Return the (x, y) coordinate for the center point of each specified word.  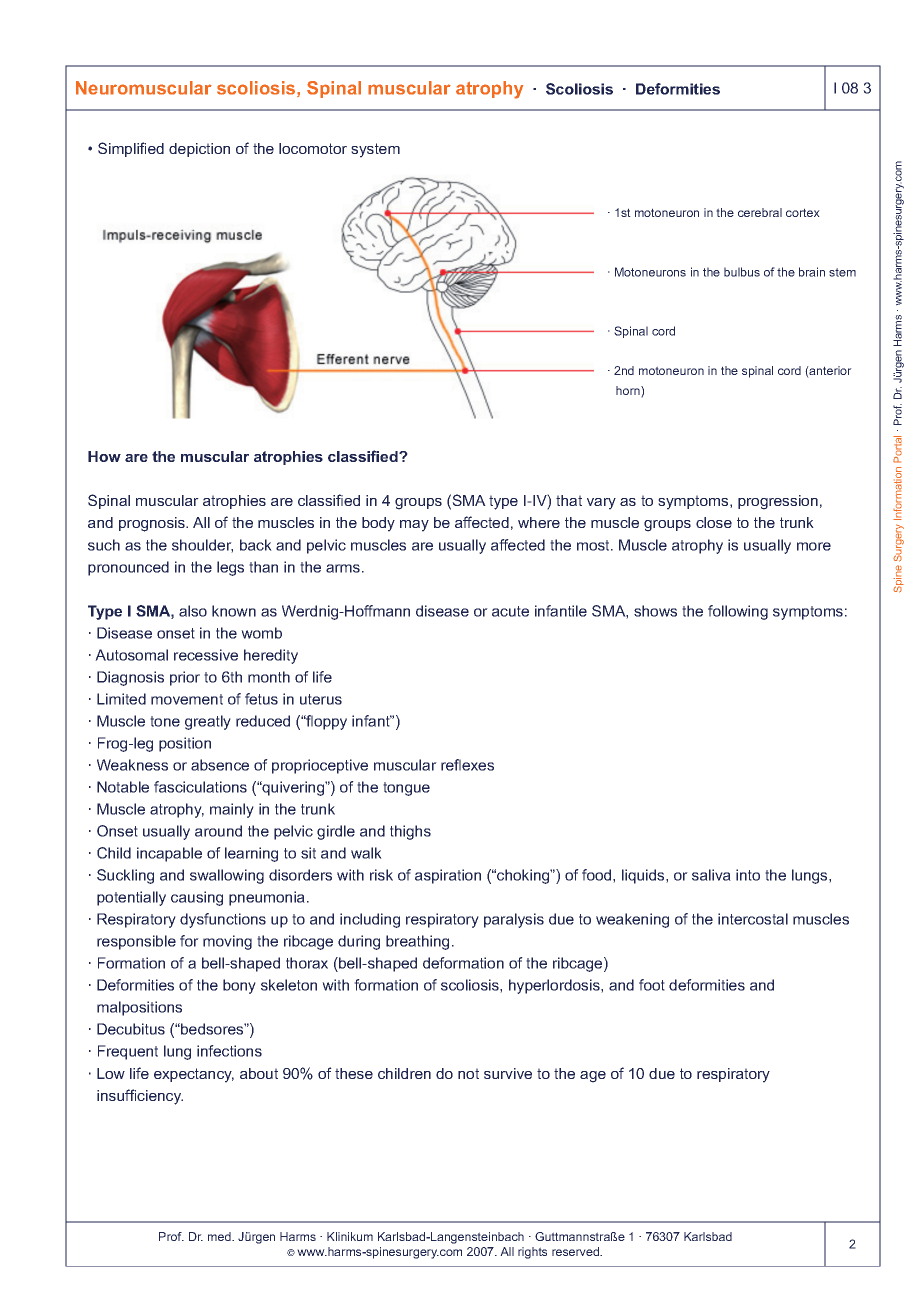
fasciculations (200, 787)
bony (239, 986)
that (569, 500)
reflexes (467, 765)
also (193, 611)
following (738, 612)
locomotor (313, 148)
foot (652, 985)
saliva (711, 875)
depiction (199, 150)
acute (510, 611)
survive (508, 1073)
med (220, 1236)
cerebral (760, 212)
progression (778, 502)
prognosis (153, 524)
